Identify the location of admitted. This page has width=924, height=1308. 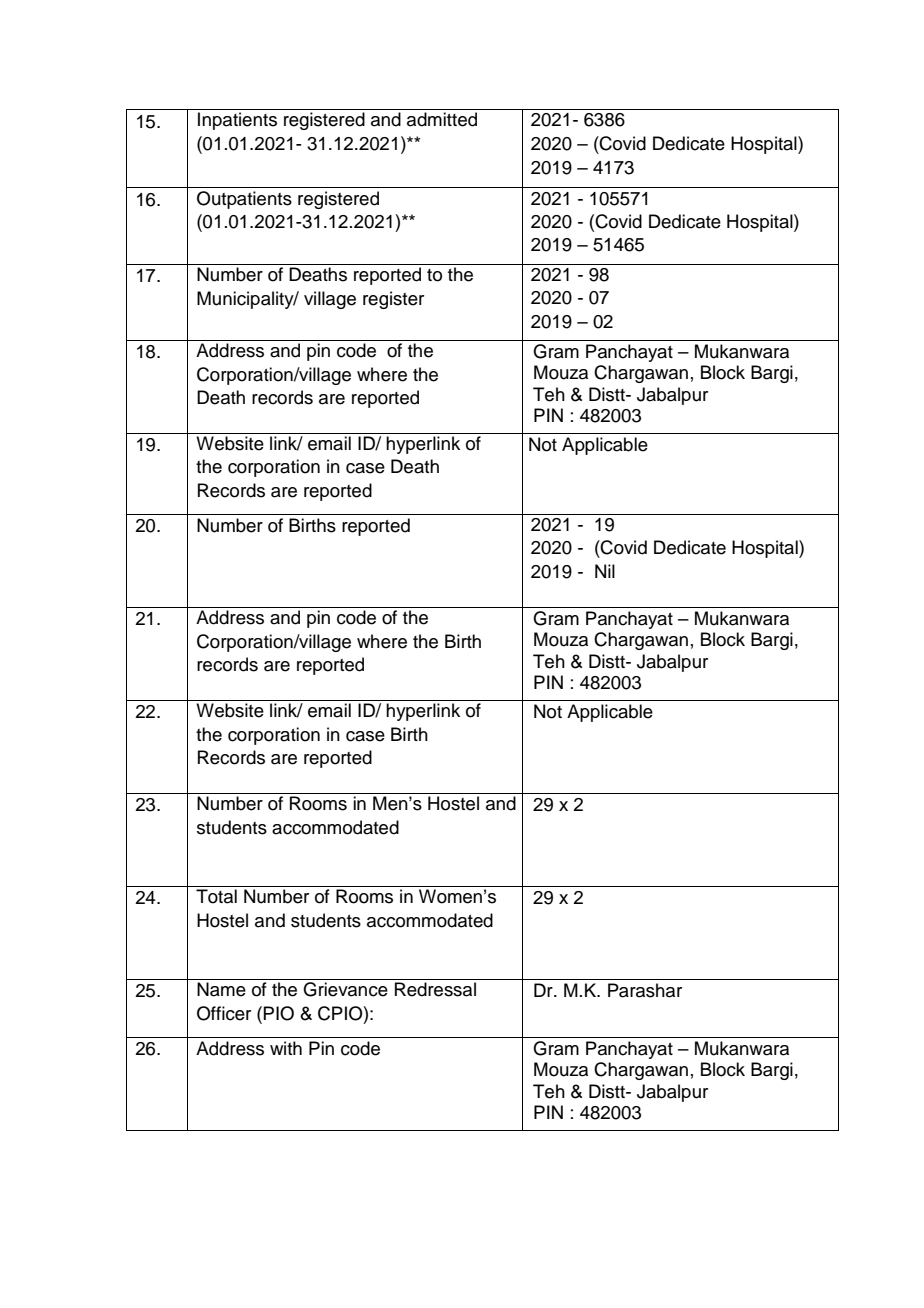
(442, 119).
